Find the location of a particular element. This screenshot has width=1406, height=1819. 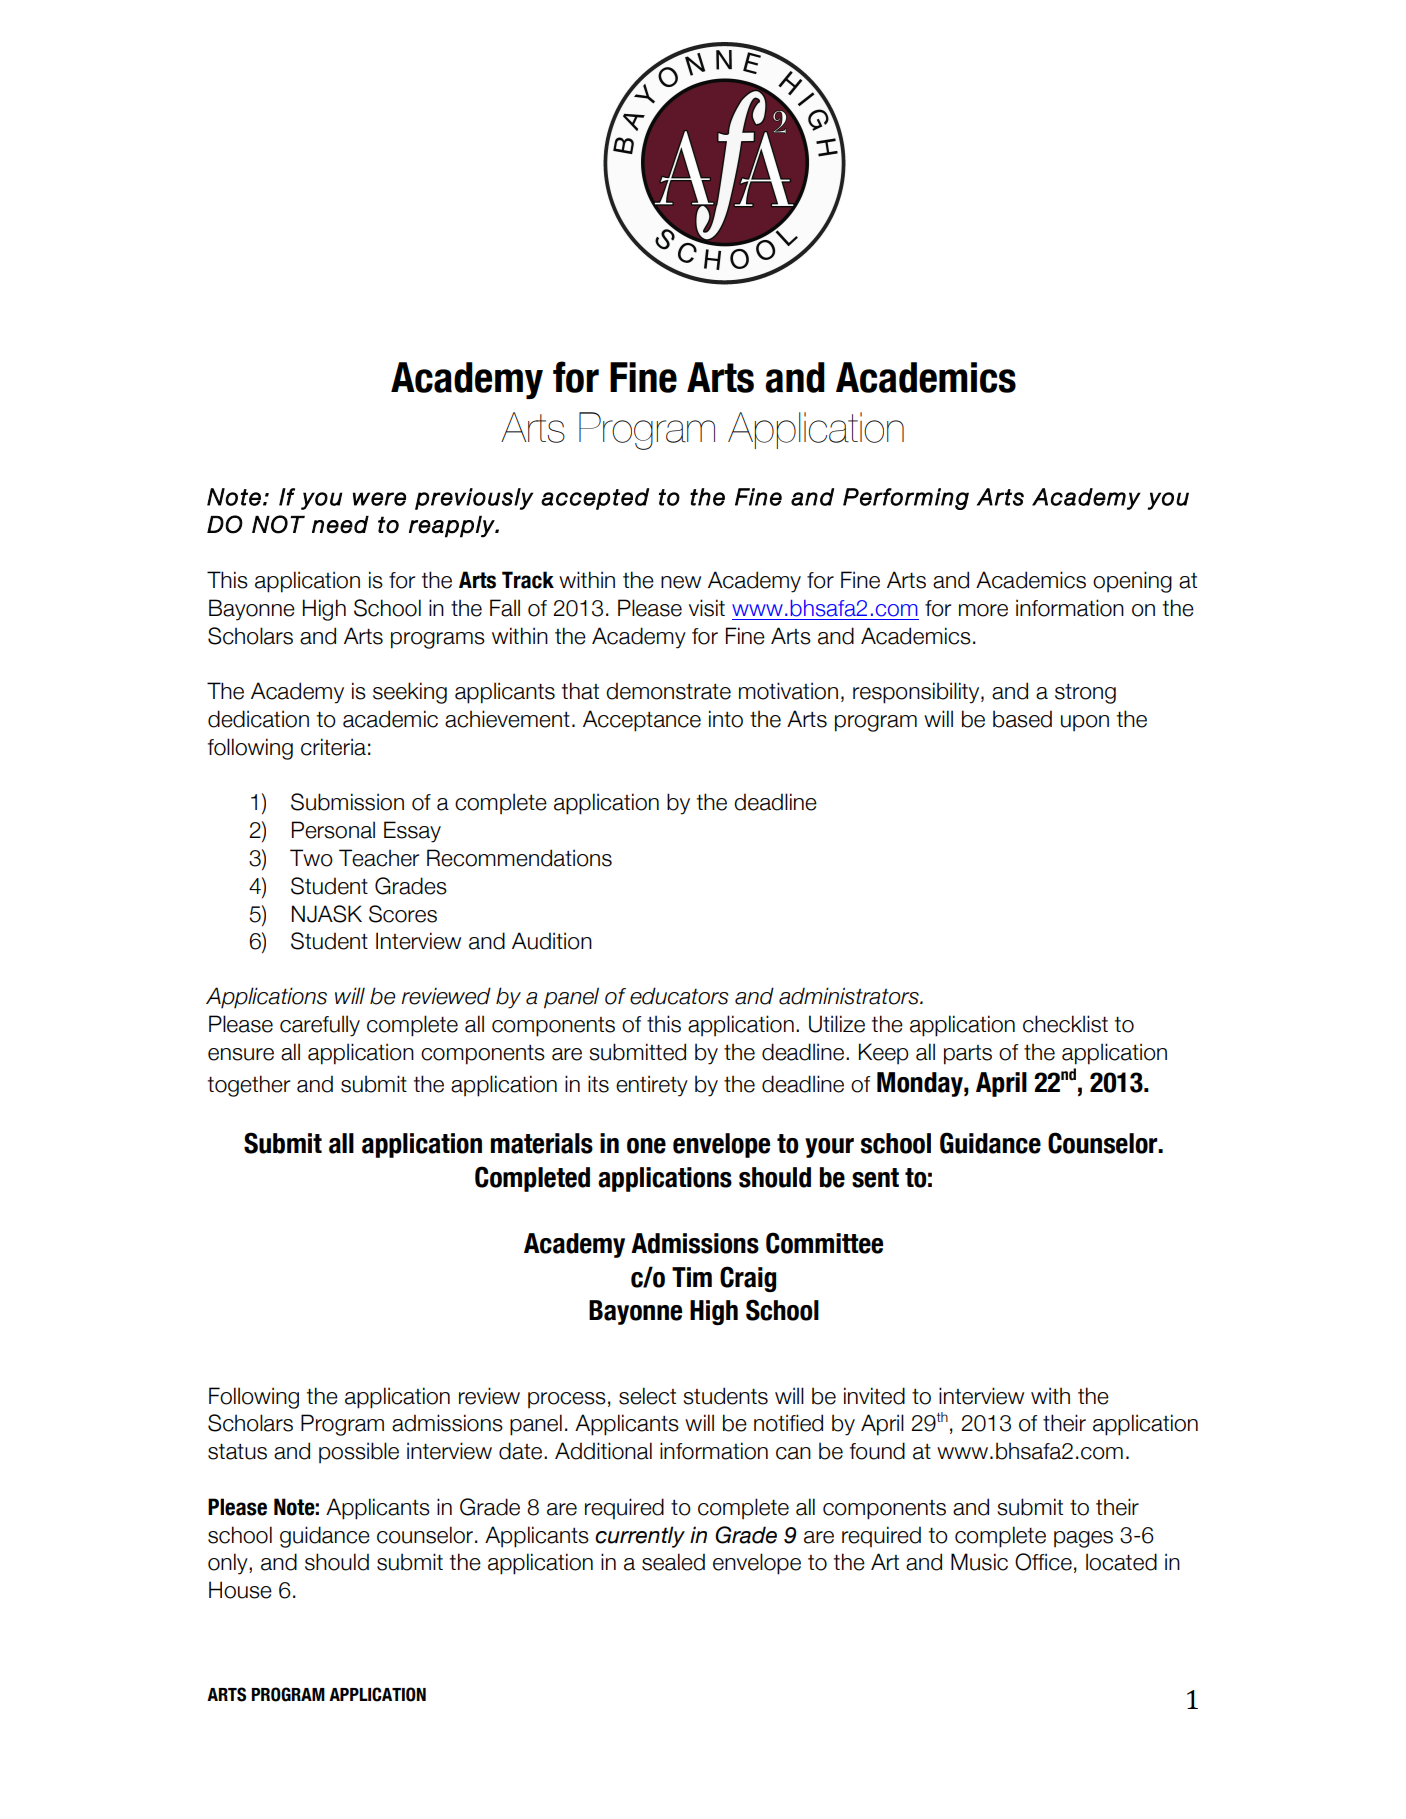

sealed is located at coordinates (673, 1562).
